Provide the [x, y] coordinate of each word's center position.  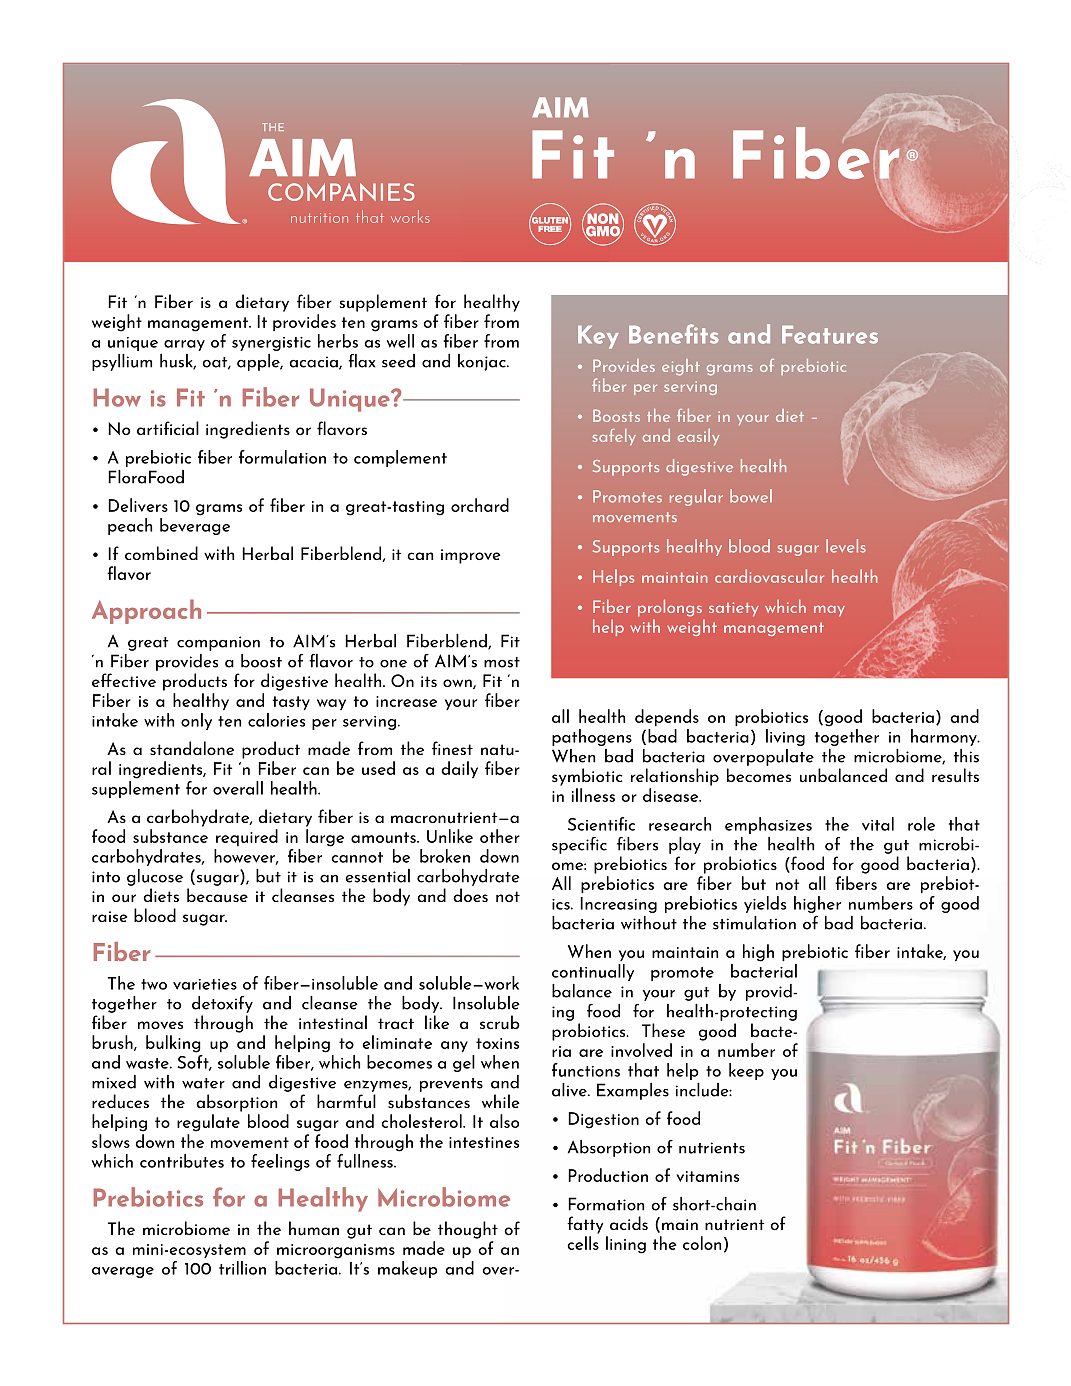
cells [583, 1243]
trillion [242, 1268]
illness [593, 795]
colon [702, 1243]
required [247, 838]
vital [878, 824]
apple [259, 362]
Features [830, 335]
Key [598, 337]
